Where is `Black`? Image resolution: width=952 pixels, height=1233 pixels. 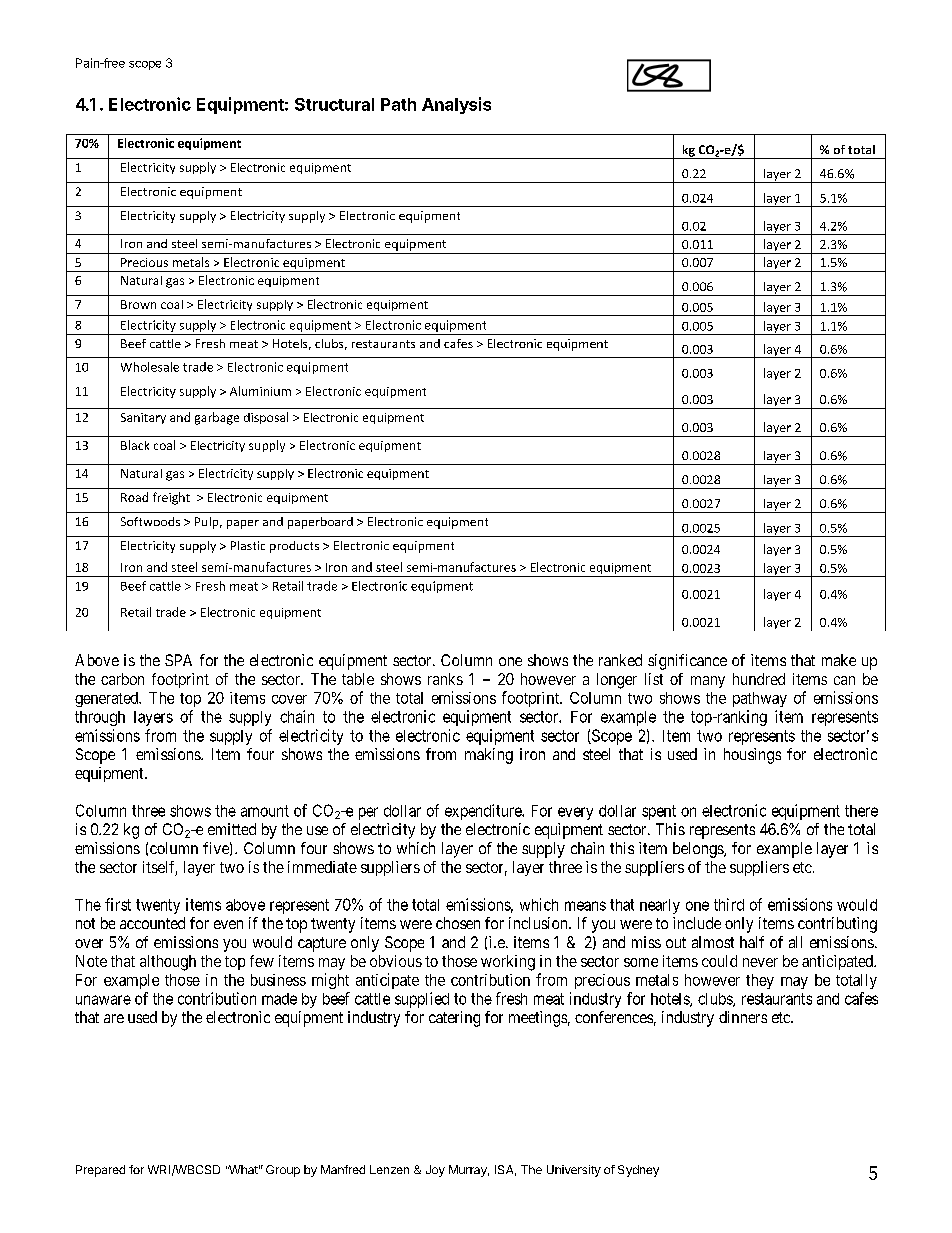
Black is located at coordinates (135, 445).
